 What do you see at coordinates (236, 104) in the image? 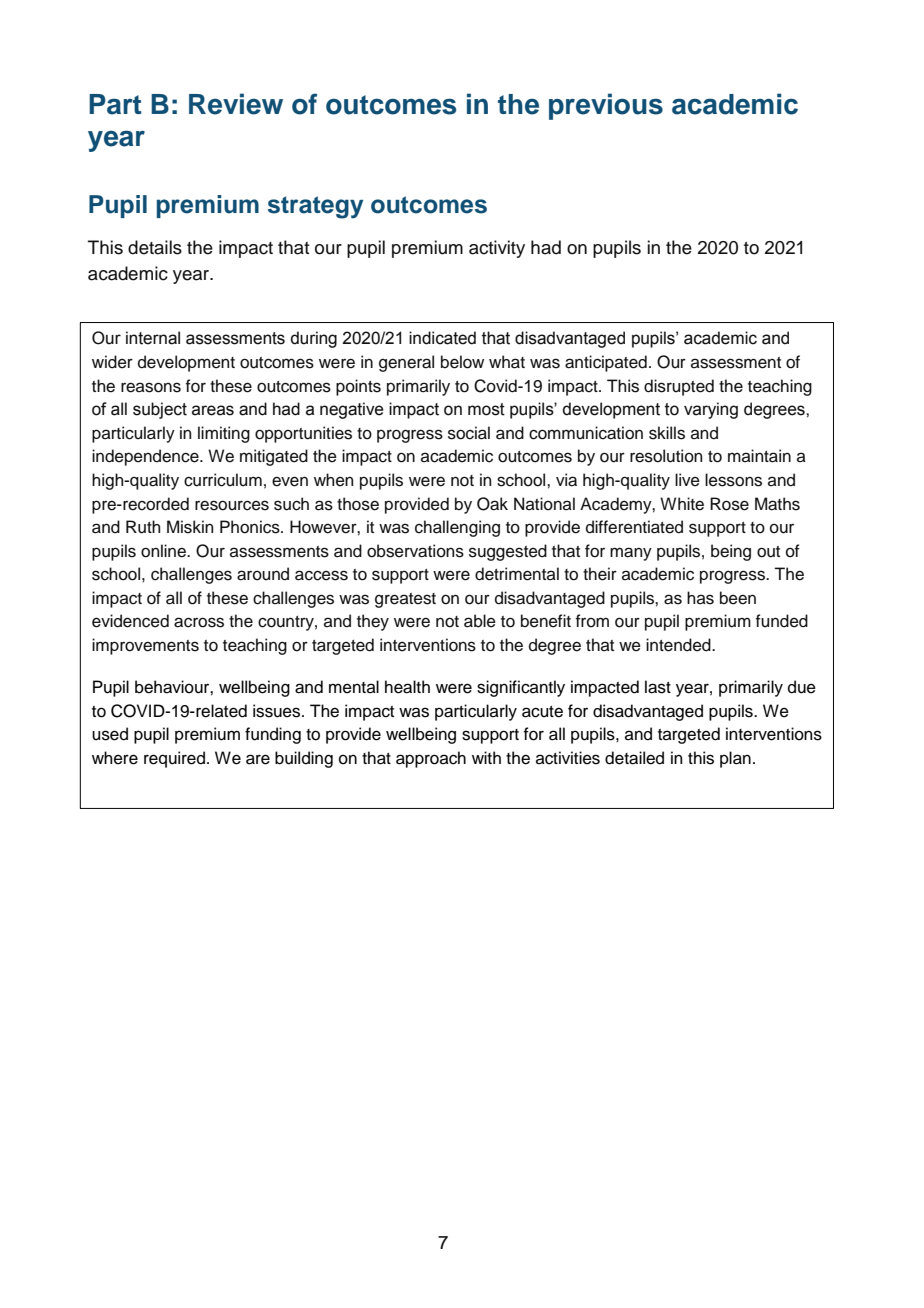
I see `Review` at bounding box center [236, 104].
